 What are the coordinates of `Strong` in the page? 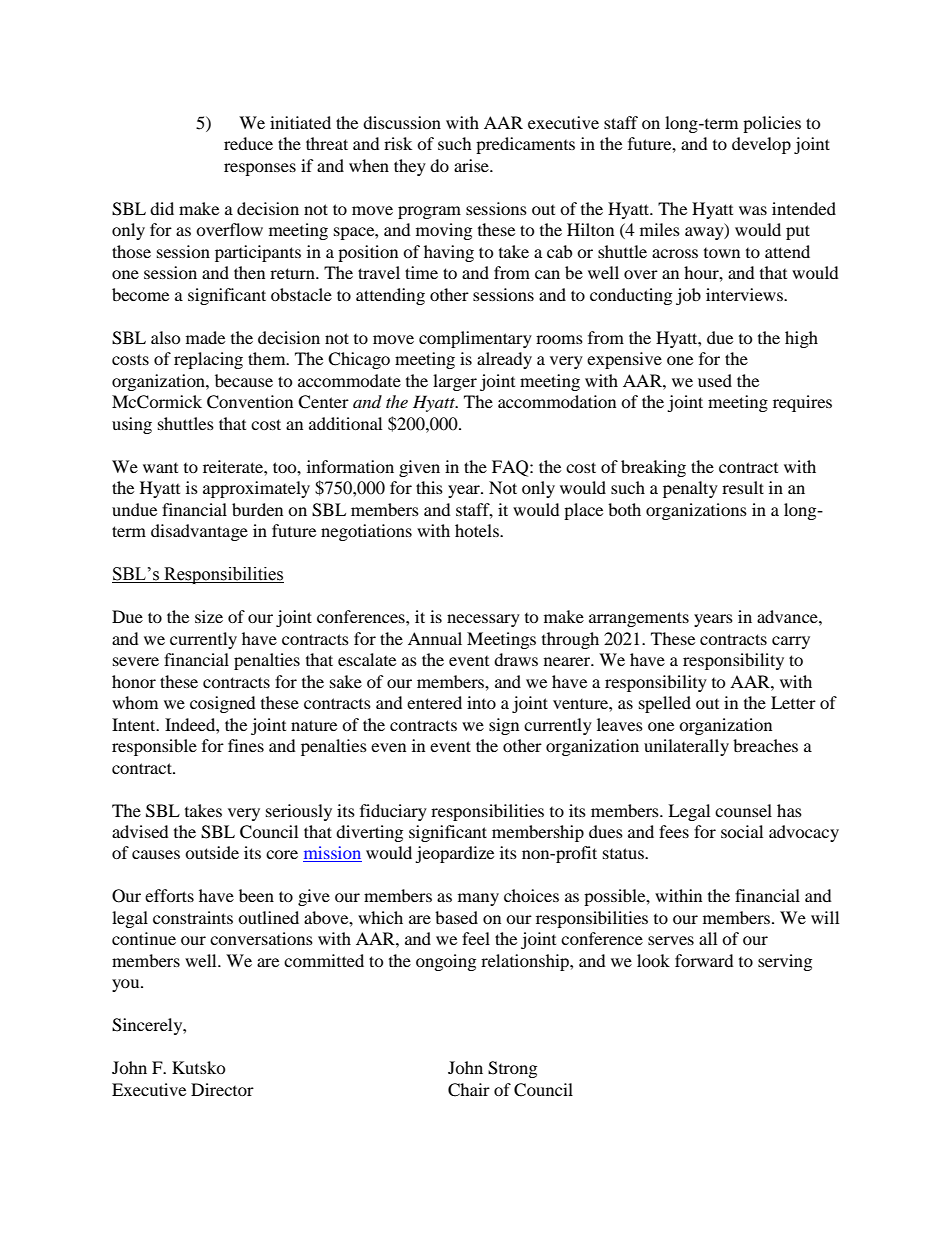 It's located at (512, 1069).
